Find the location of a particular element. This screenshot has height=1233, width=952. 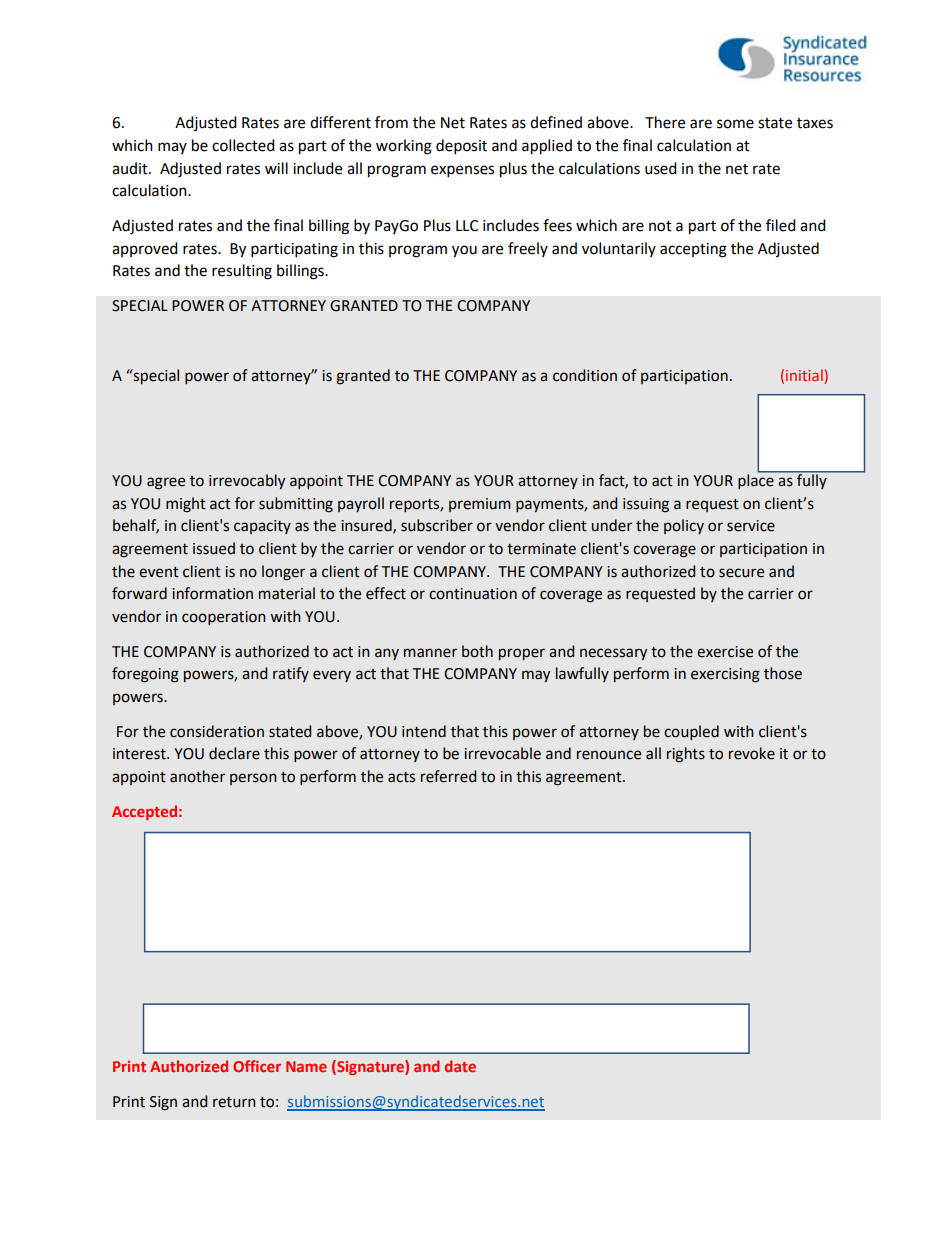

collected is located at coordinates (243, 145).
